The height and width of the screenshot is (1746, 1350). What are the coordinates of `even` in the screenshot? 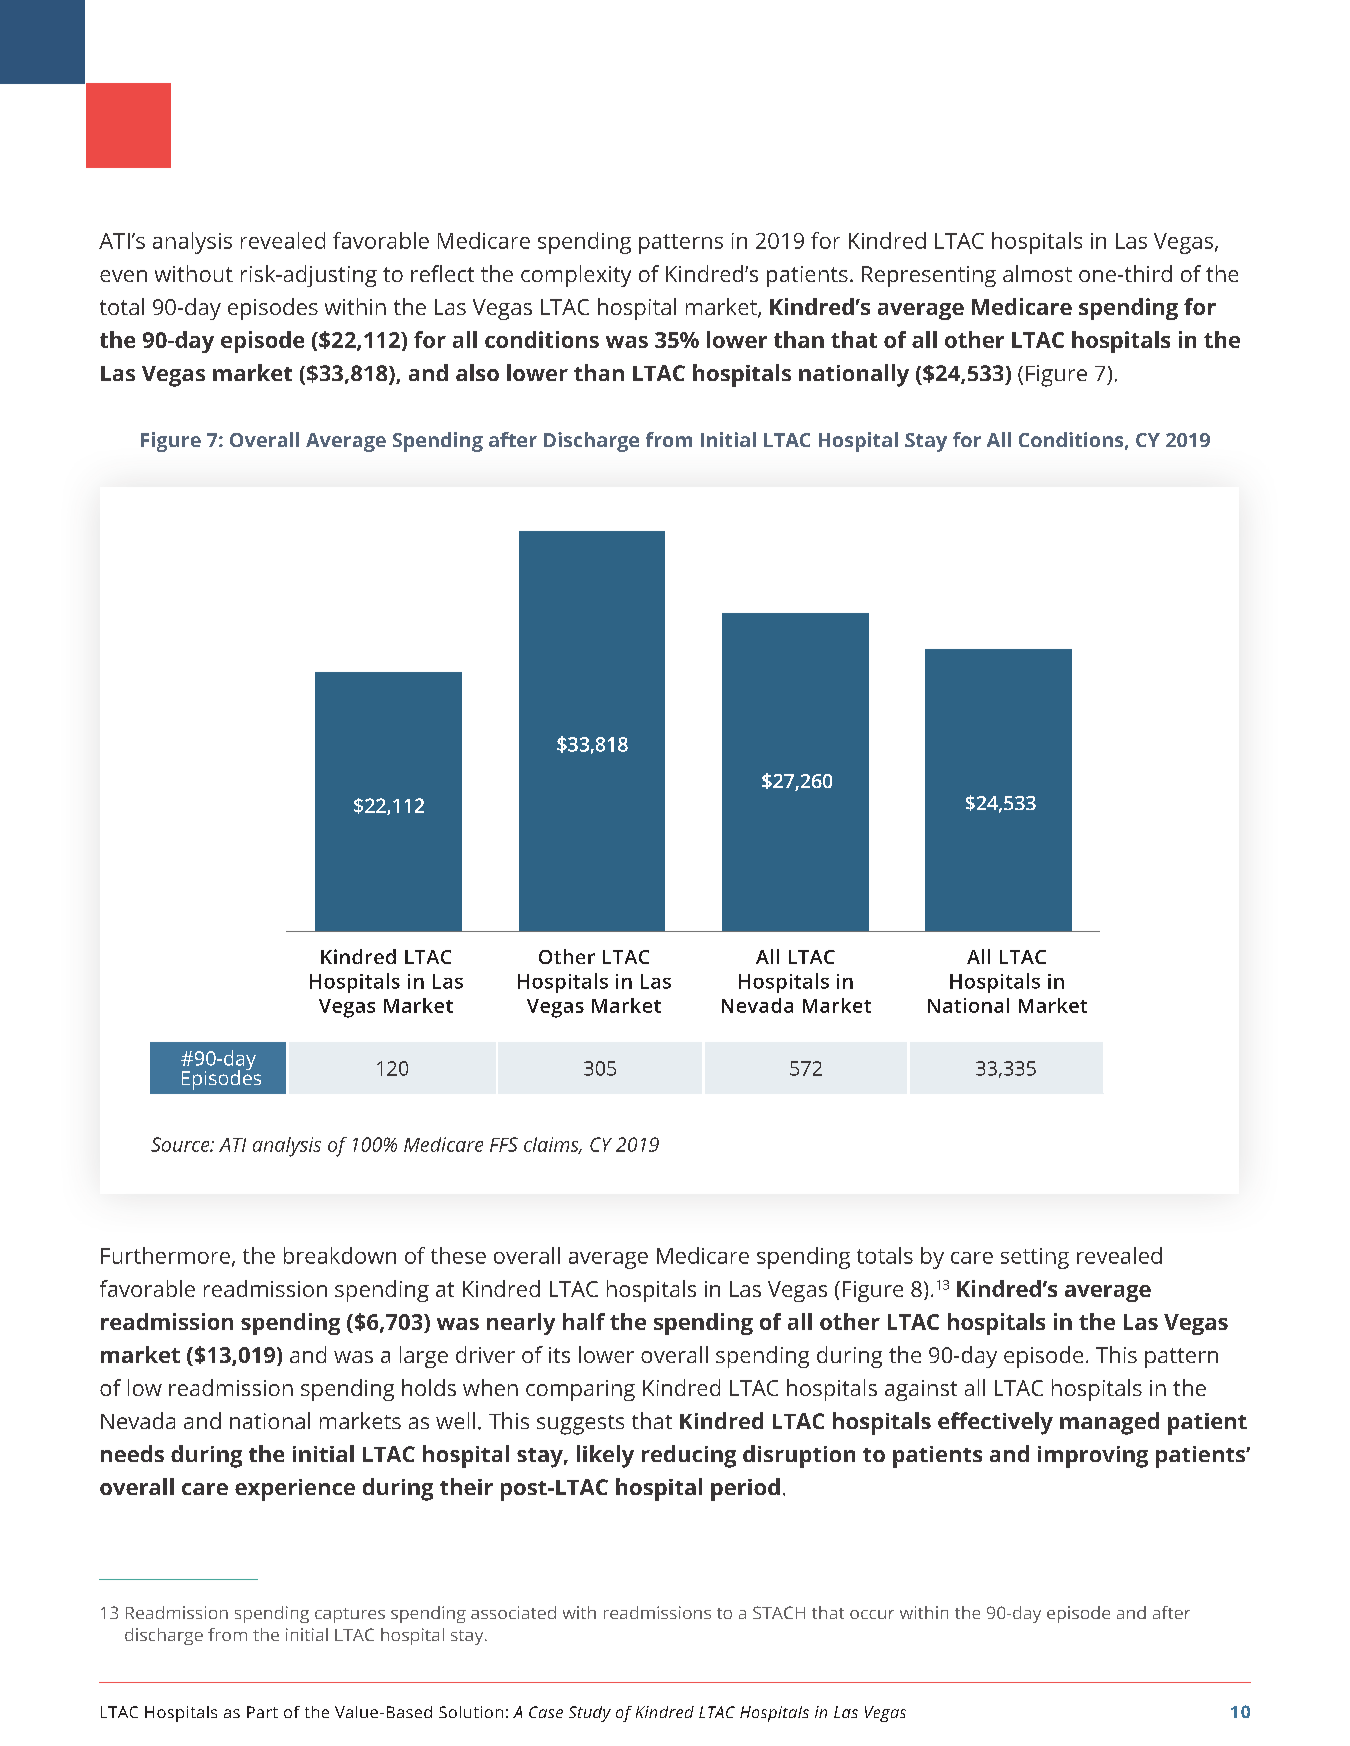 It's located at (123, 276).
